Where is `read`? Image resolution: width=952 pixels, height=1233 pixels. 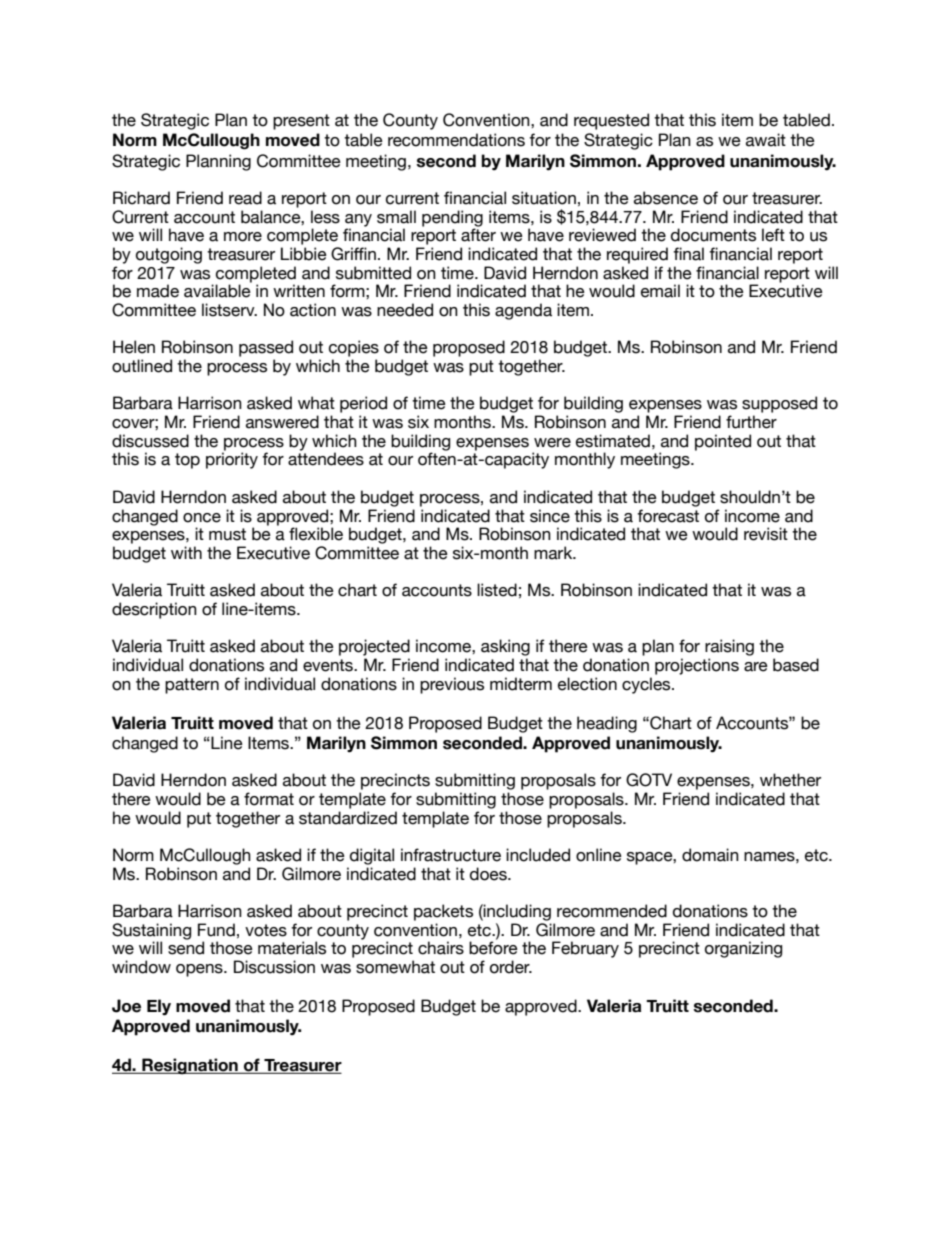 read is located at coordinates (245, 198).
